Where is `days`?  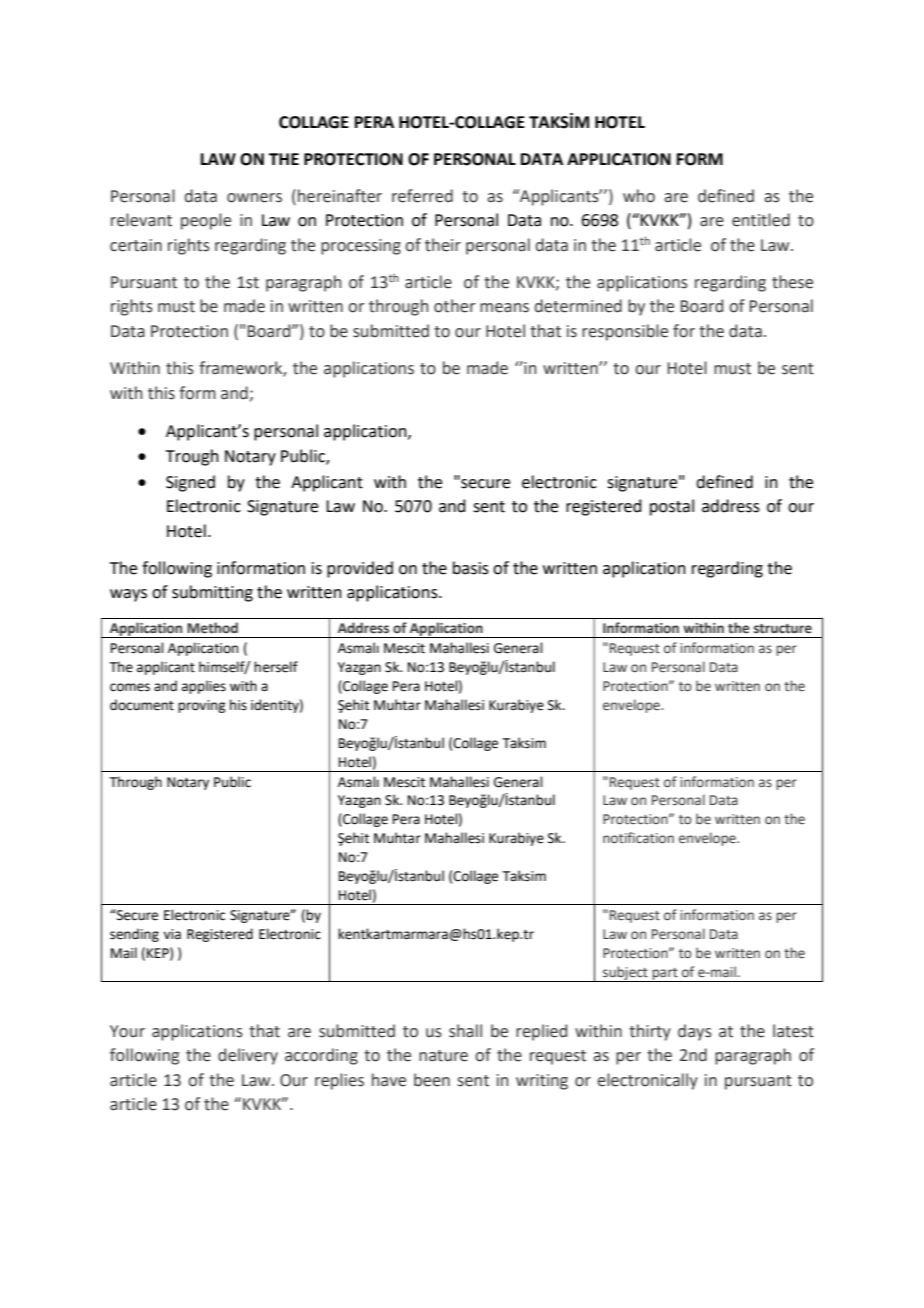
days is located at coordinates (695, 1032).
